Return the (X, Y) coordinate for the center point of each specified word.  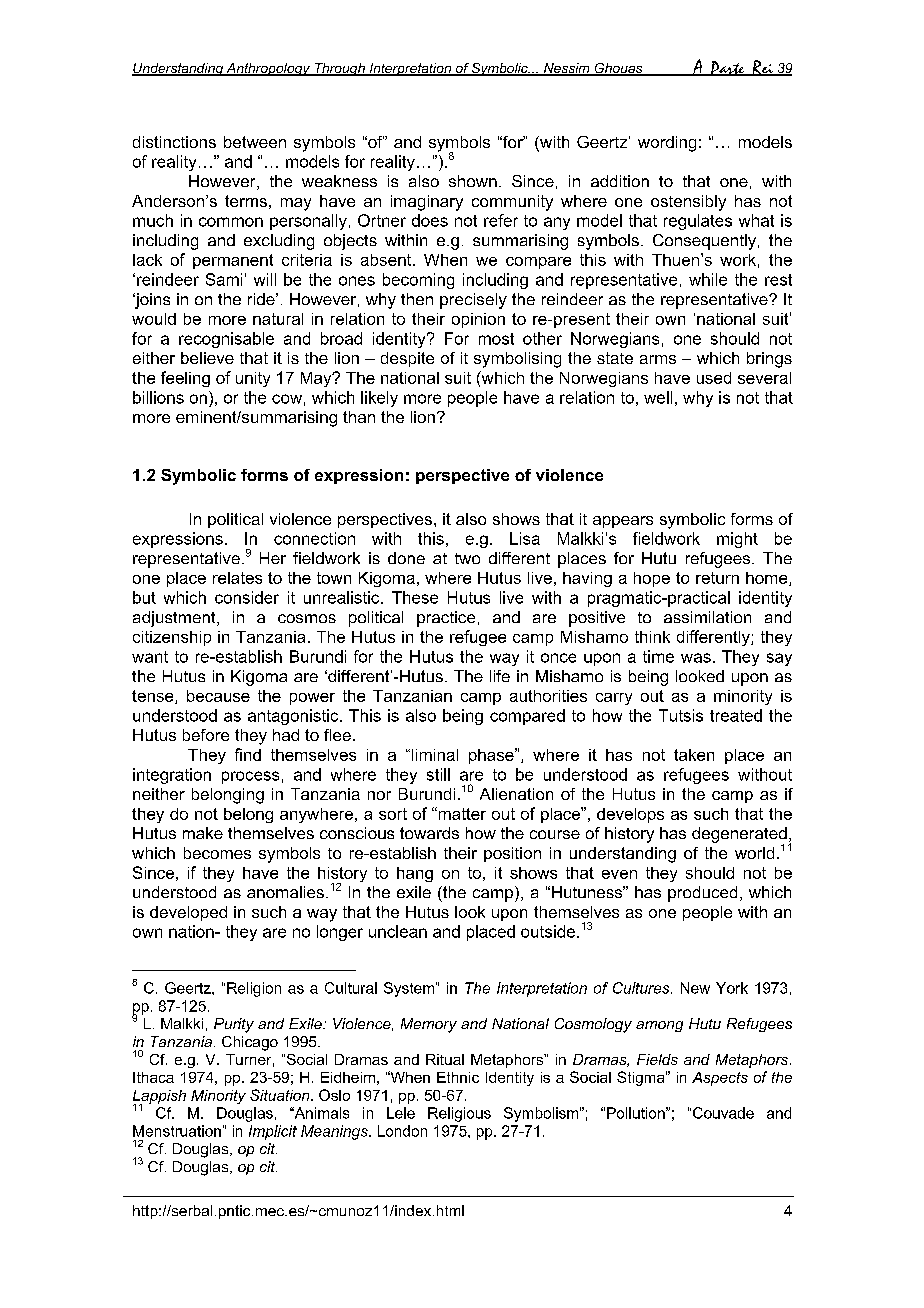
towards (429, 833)
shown (473, 181)
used (714, 378)
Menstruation (177, 1131)
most (496, 339)
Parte (727, 68)
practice (446, 619)
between (255, 142)
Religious (459, 1114)
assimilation (707, 617)
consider (247, 597)
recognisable (226, 340)
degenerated (739, 836)
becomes (217, 853)
